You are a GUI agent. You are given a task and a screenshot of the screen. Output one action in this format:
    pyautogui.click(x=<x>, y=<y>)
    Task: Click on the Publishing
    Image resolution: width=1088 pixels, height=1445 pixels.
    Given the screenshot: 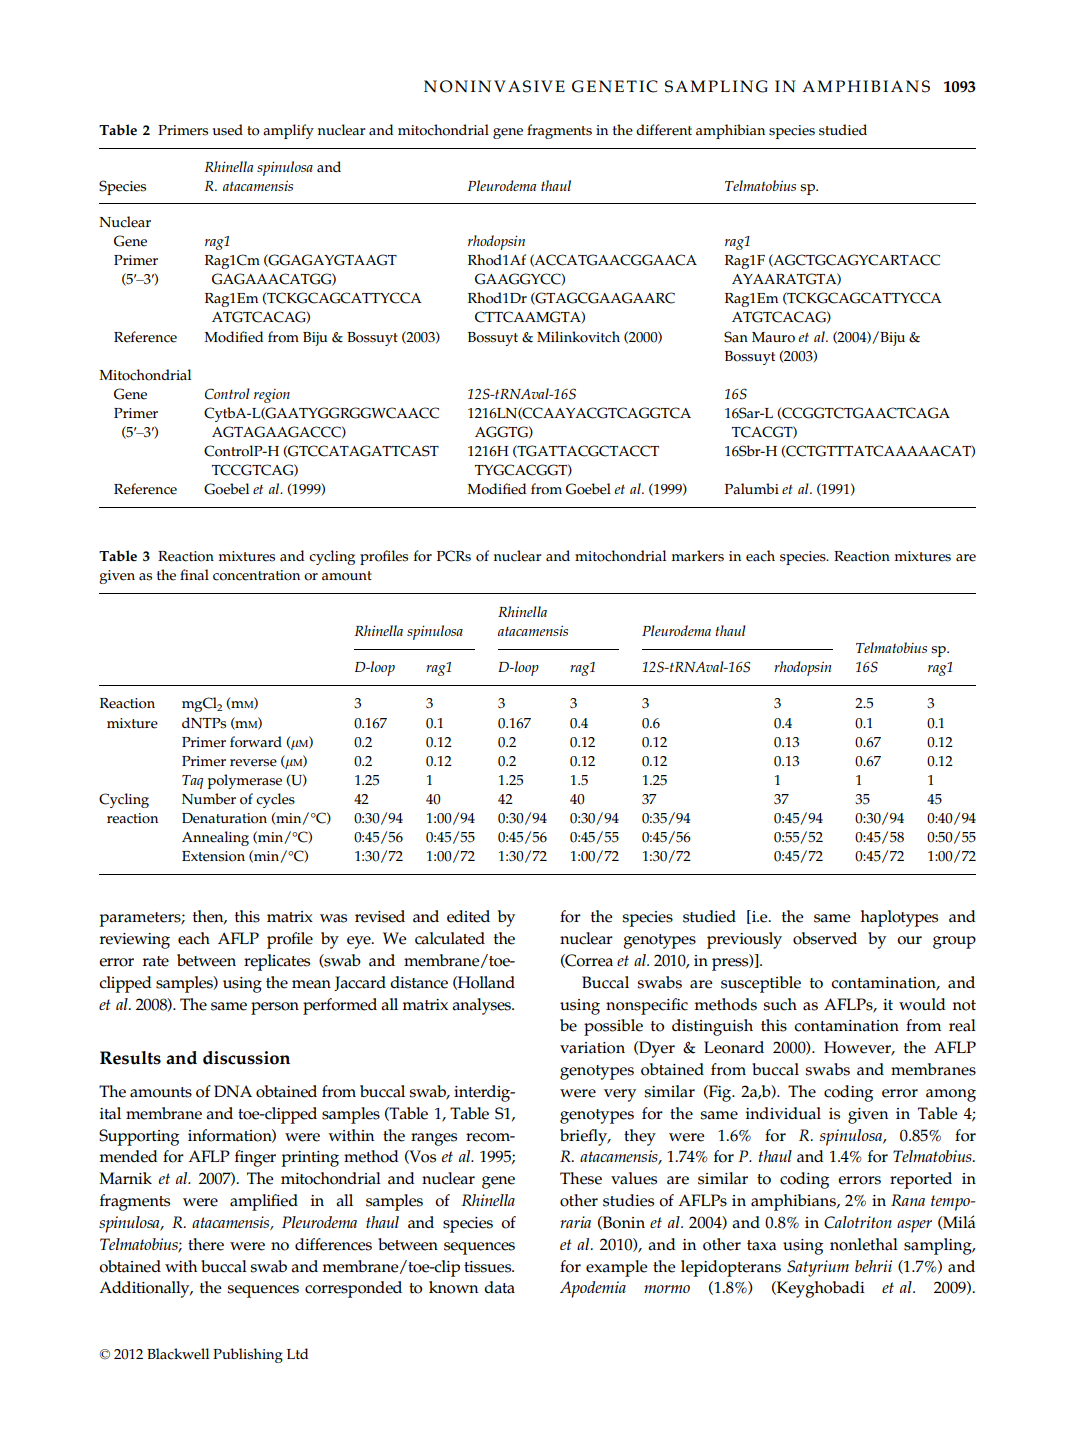 What is the action you would take?
    pyautogui.click(x=248, y=1355)
